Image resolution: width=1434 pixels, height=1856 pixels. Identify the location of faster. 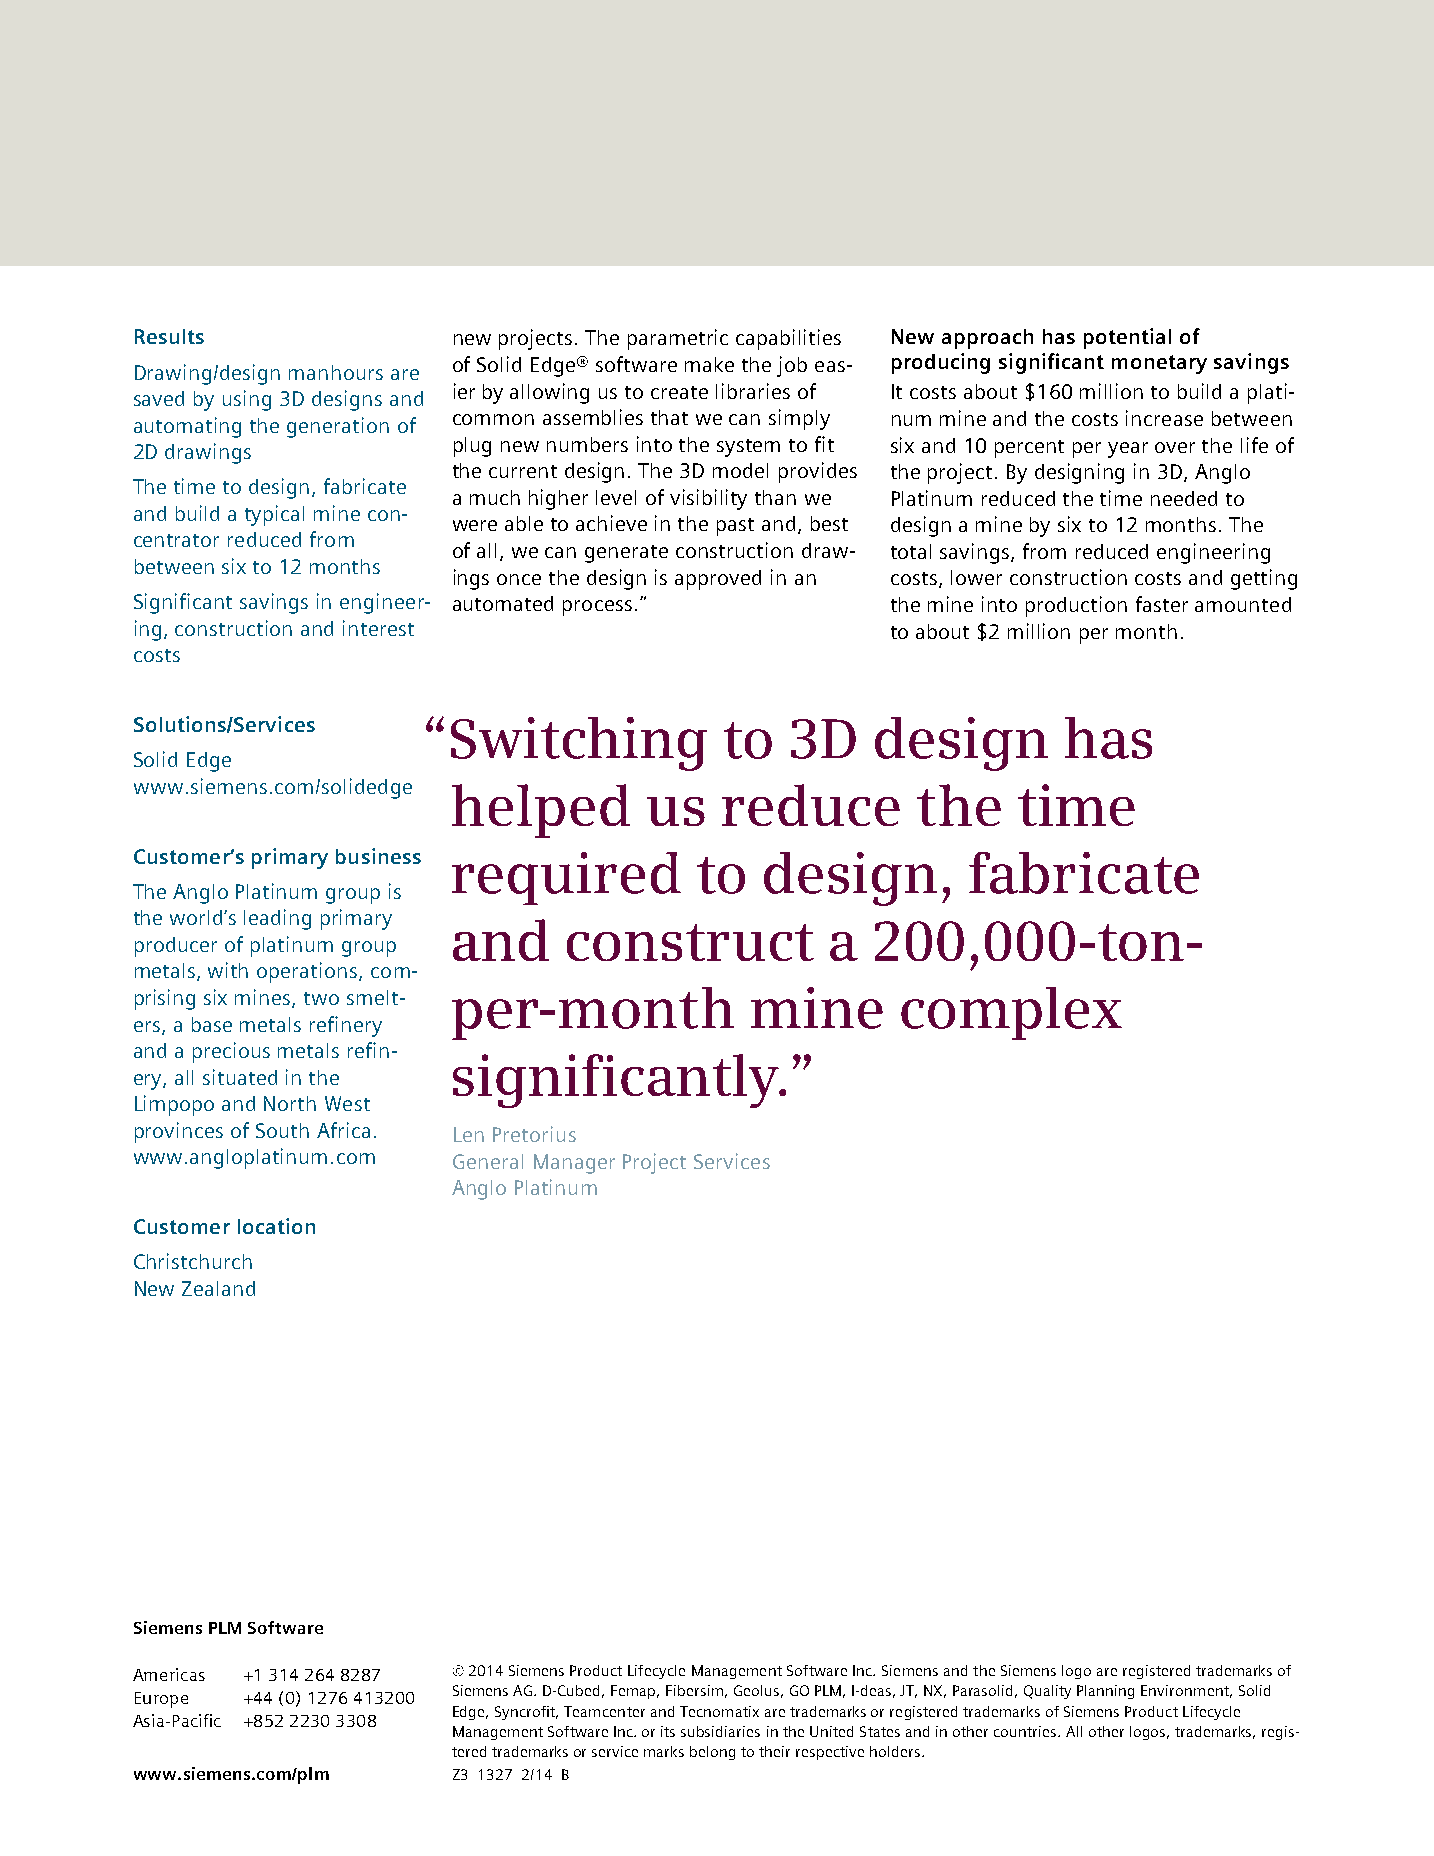
(1162, 604).
